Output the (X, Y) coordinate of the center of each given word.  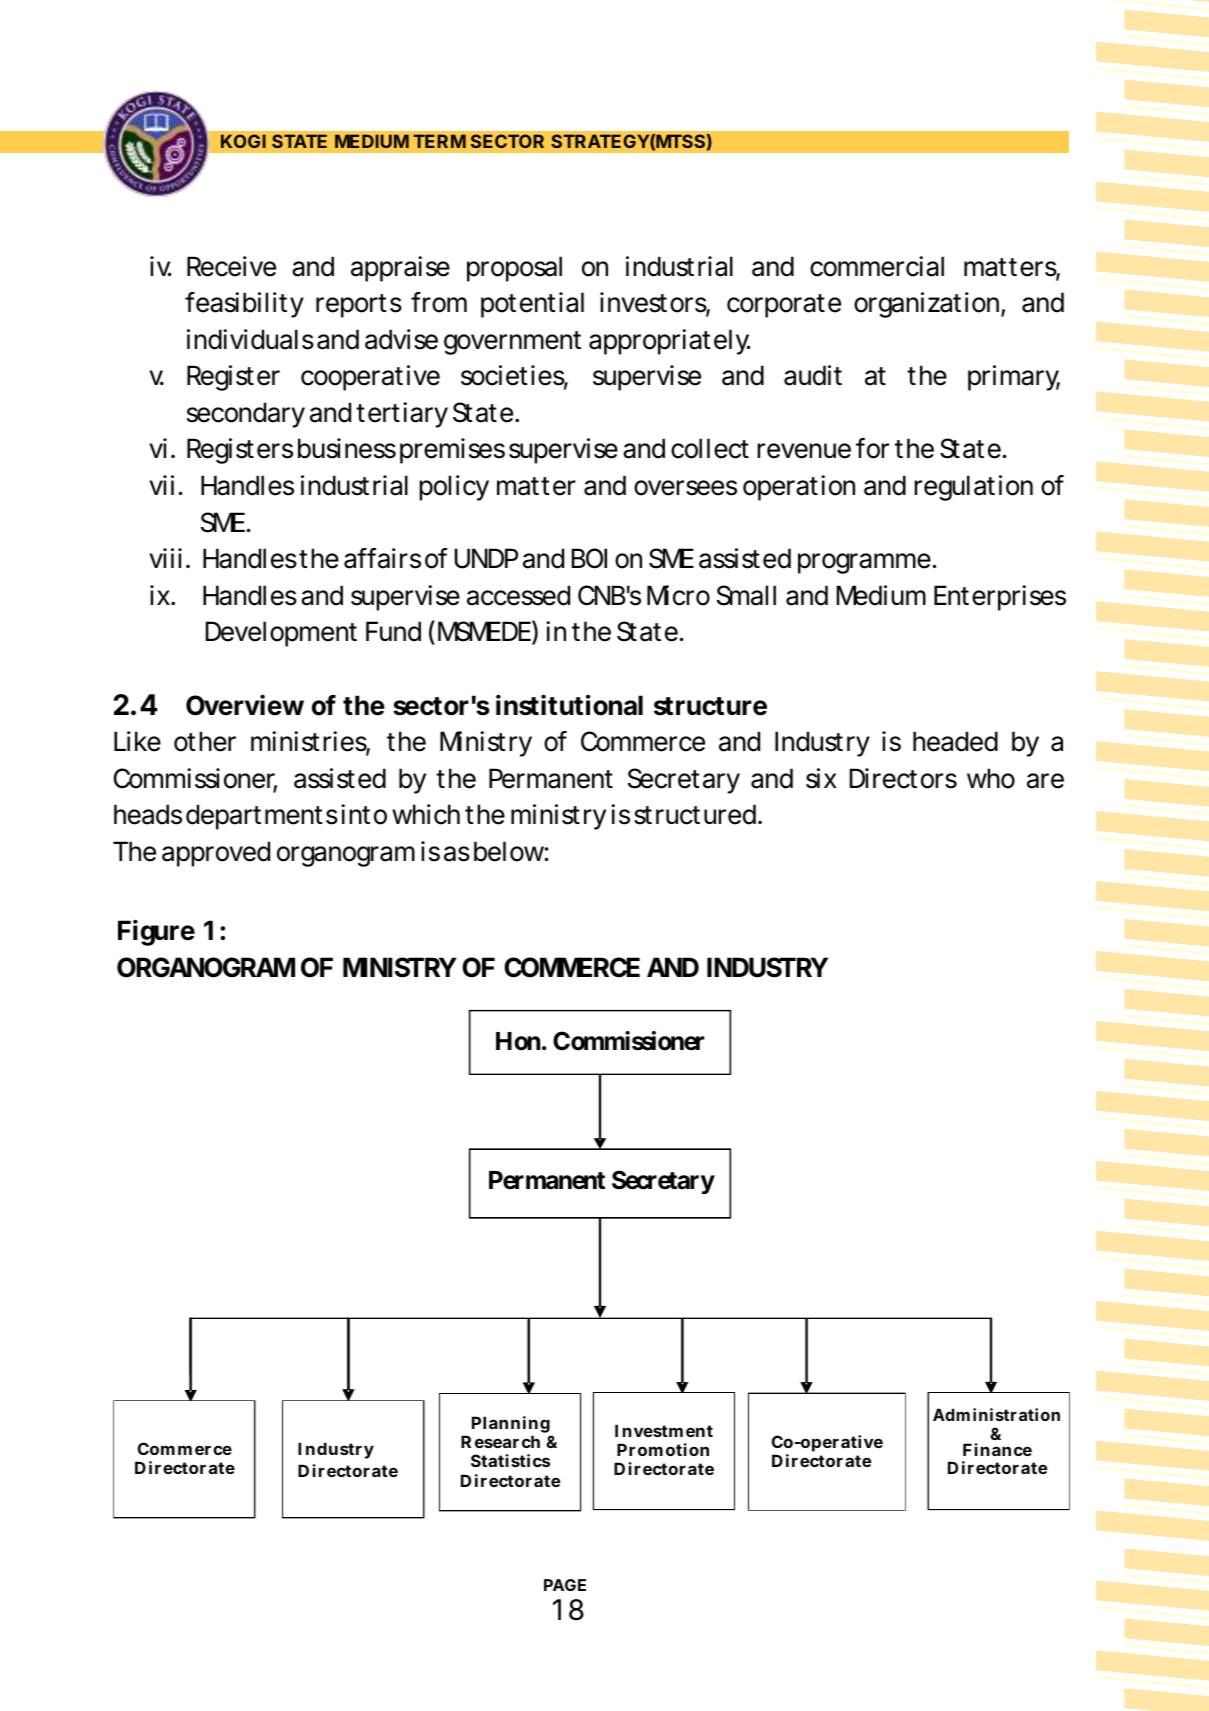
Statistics (510, 1460)
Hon (518, 1041)
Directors (903, 778)
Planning (510, 1426)
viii (165, 558)
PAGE (565, 1585)
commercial (877, 266)
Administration (996, 1414)
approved (216, 854)
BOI (589, 558)
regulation (973, 488)
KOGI (243, 141)
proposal (514, 269)
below (511, 851)
